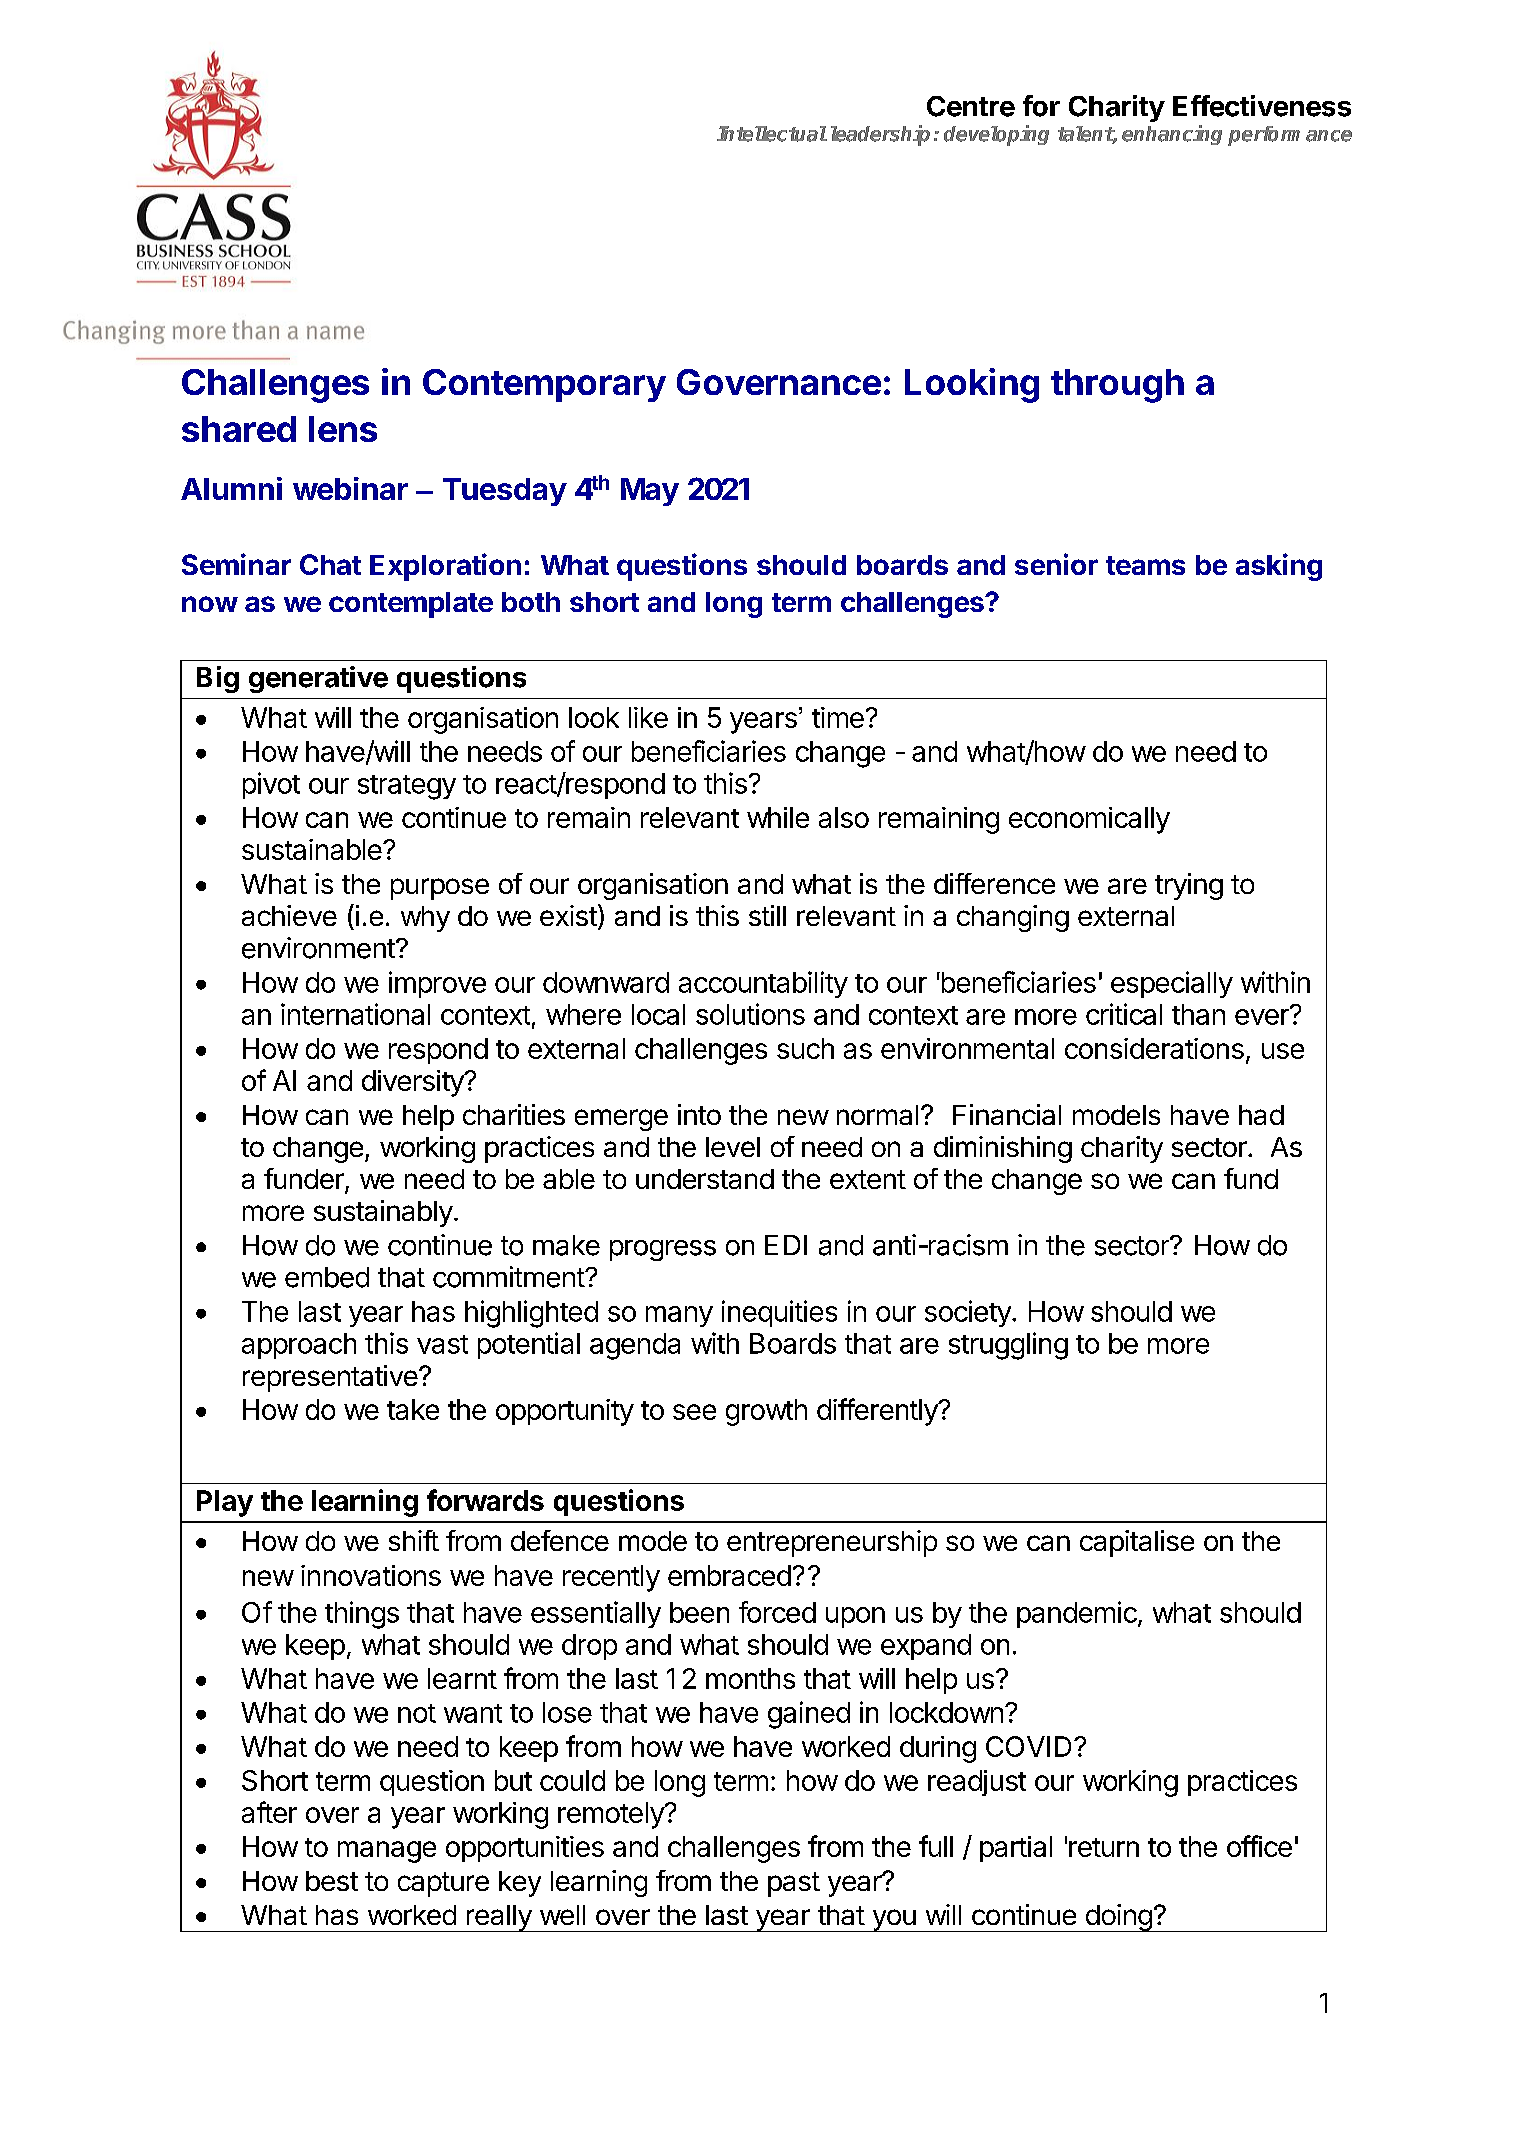 The image size is (1514, 2141). I want to click on lens, so click(343, 429).
